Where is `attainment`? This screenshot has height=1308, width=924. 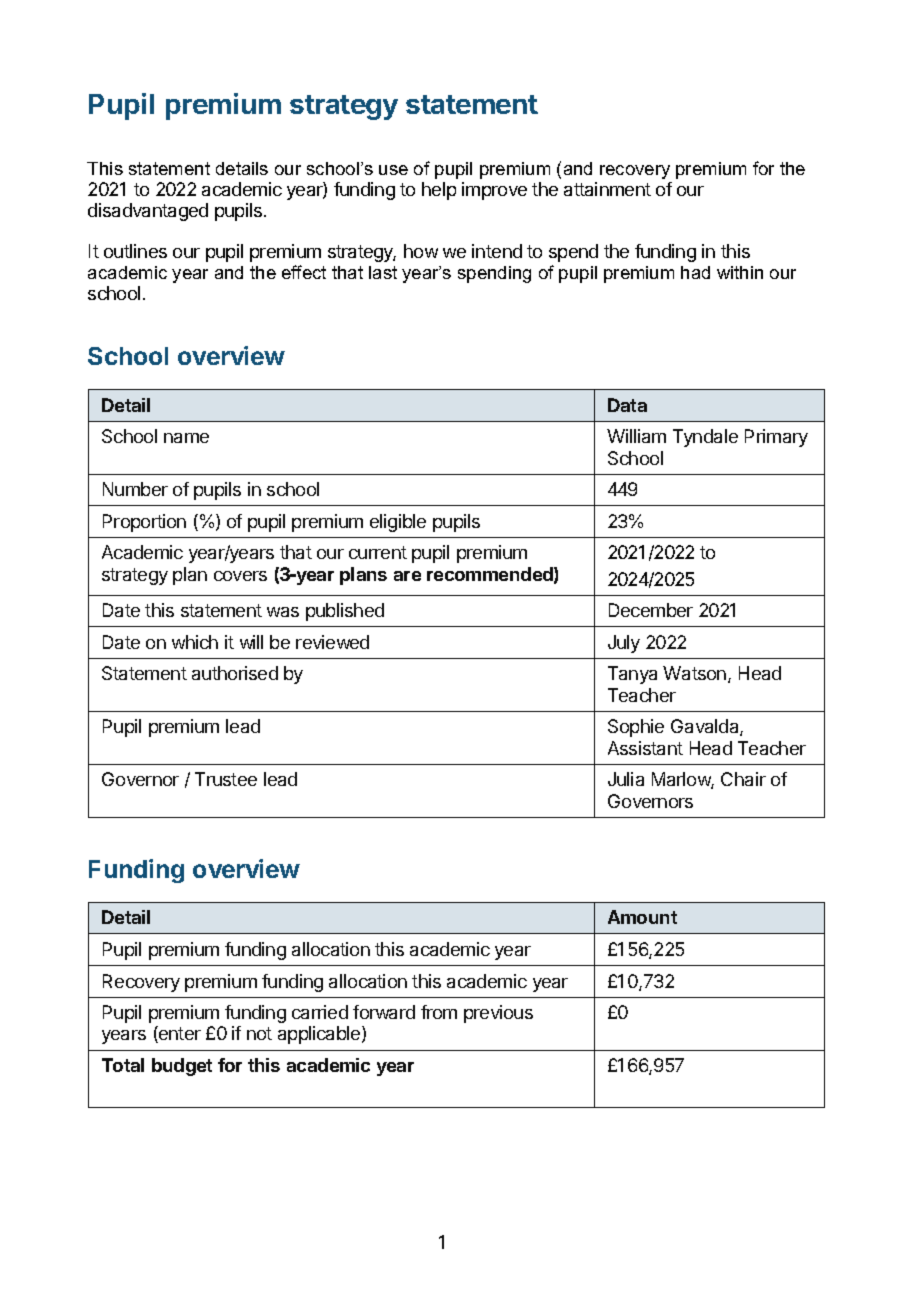
attainment is located at coordinates (607, 189).
